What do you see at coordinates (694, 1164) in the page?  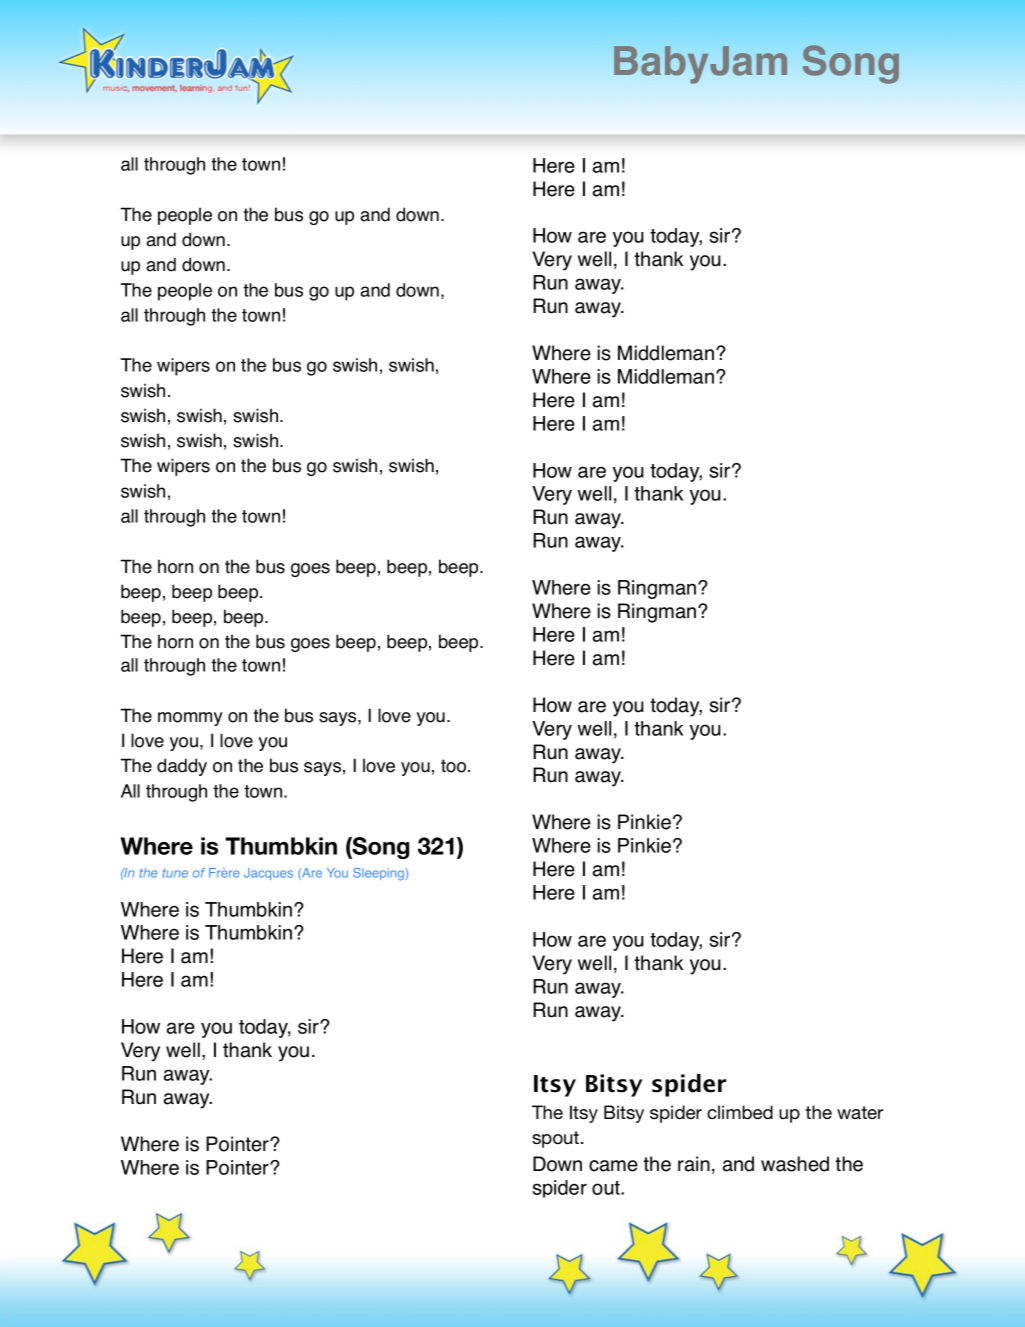 I see `rain` at bounding box center [694, 1164].
